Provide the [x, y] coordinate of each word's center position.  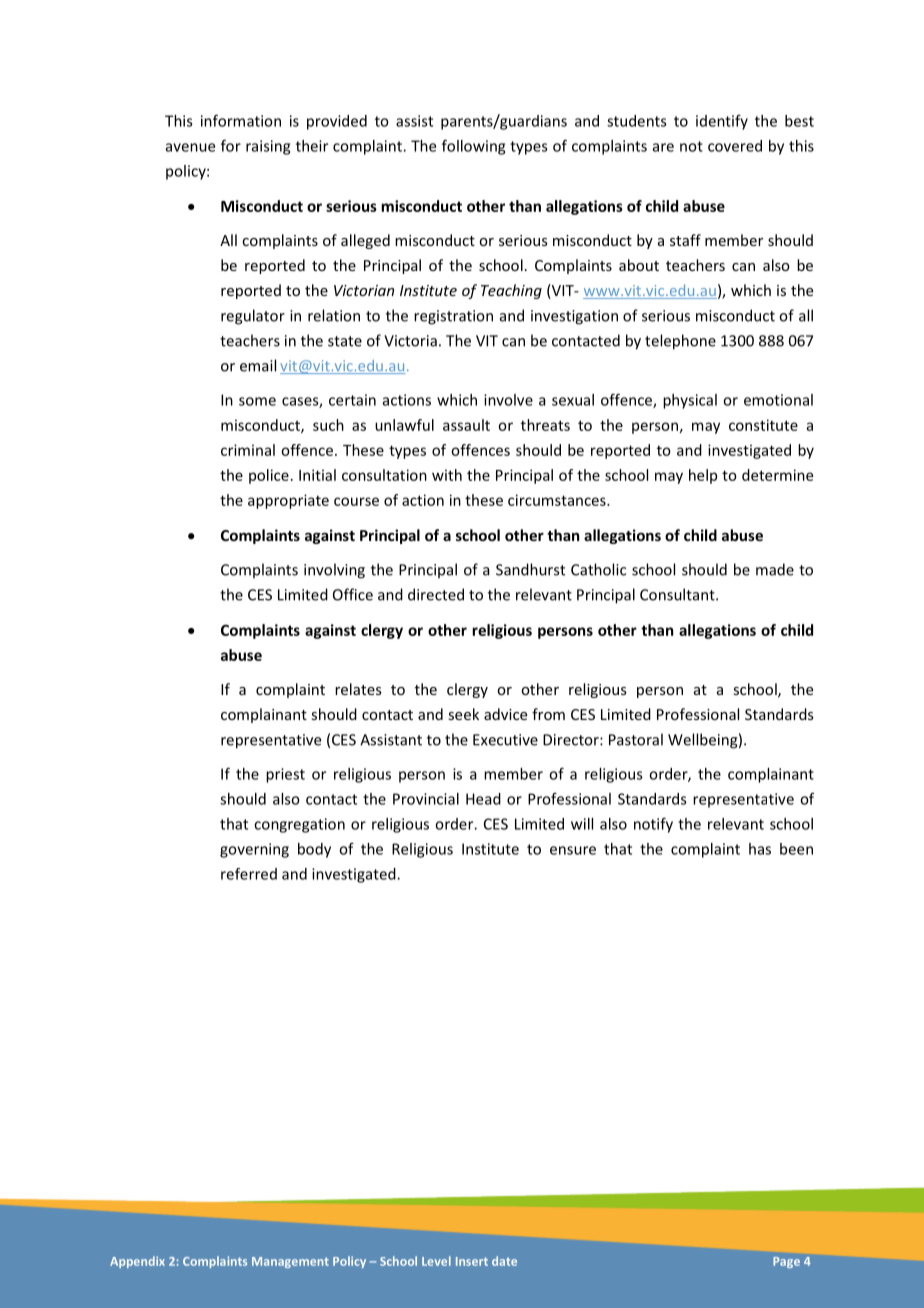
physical [690, 401]
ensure [573, 850]
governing [254, 850]
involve [508, 400]
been [796, 849]
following [473, 147]
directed [436, 594]
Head [483, 799]
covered [735, 146]
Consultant [678, 594]
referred [249, 874]
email [258, 365]
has [760, 849]
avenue [190, 147]
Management [290, 1262]
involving [334, 571]
